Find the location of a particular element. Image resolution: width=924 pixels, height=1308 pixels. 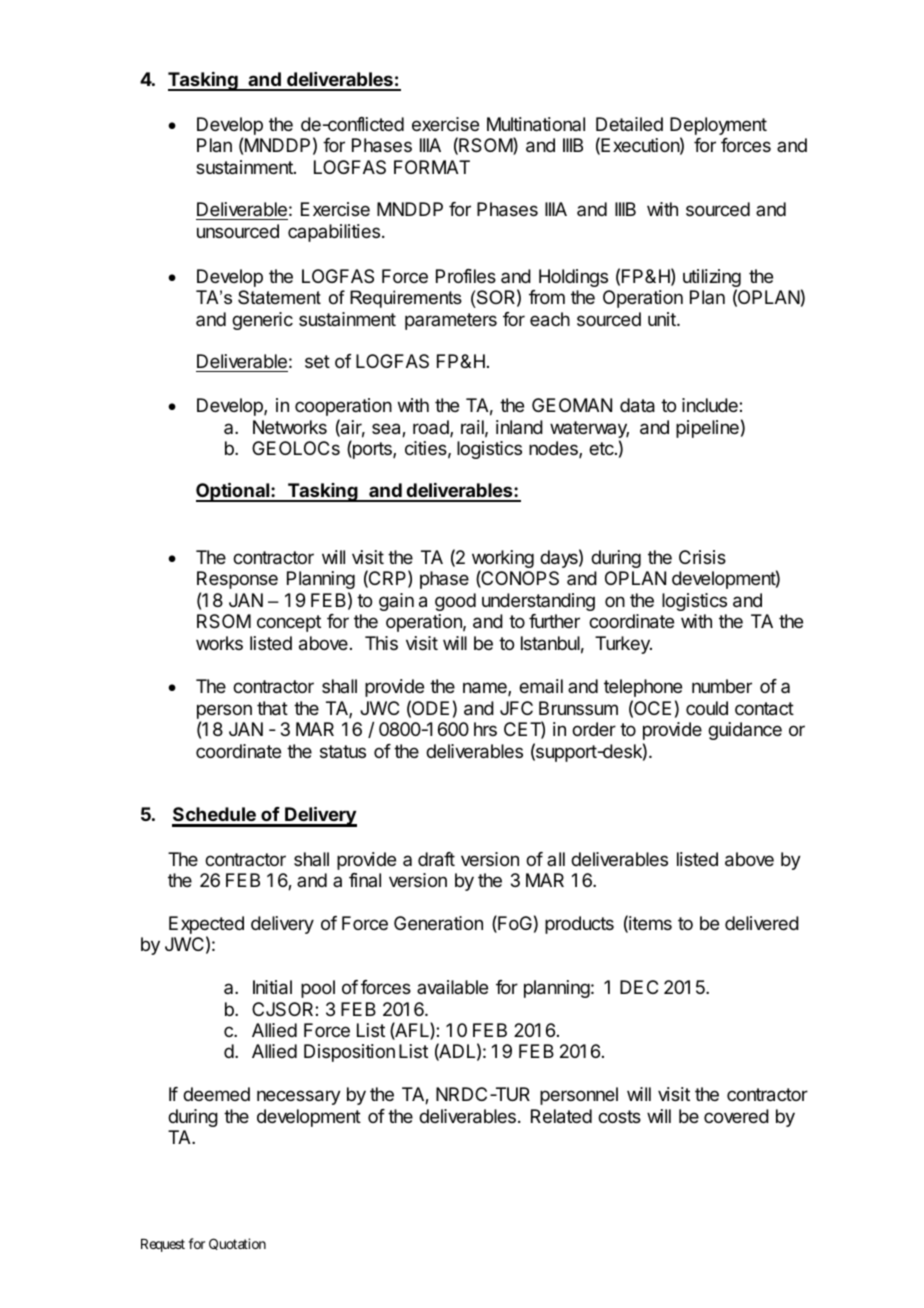

capabilities is located at coordinates (334, 233).
